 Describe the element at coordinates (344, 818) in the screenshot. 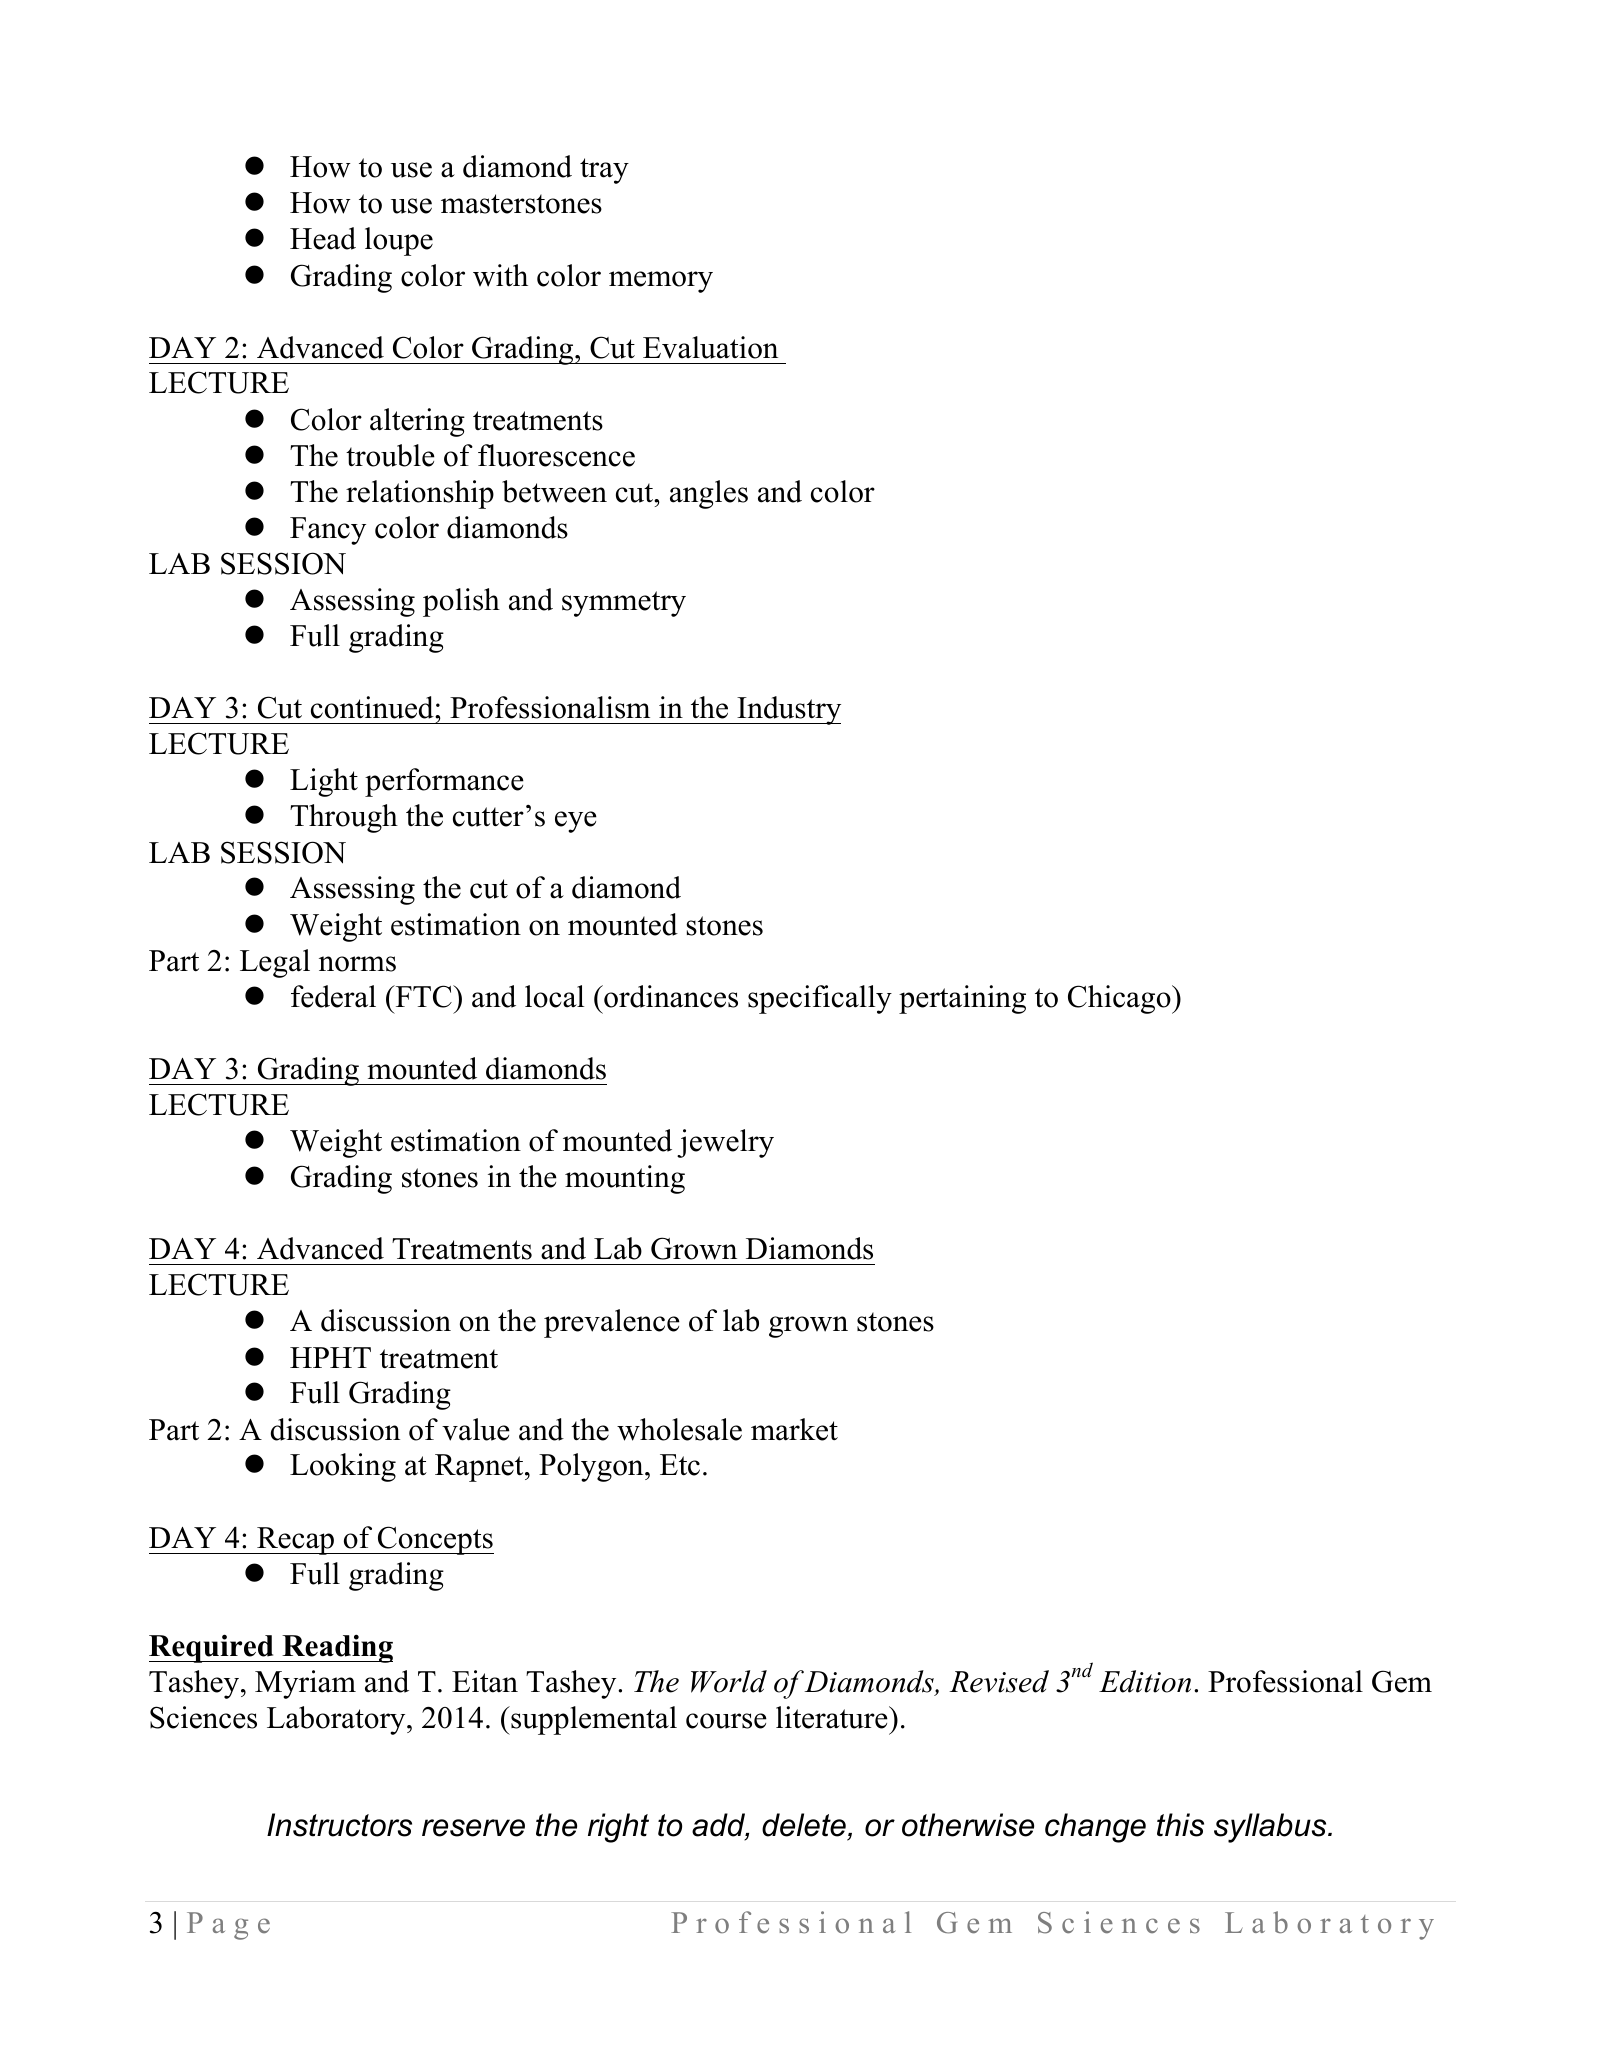

I see `Through` at that location.
